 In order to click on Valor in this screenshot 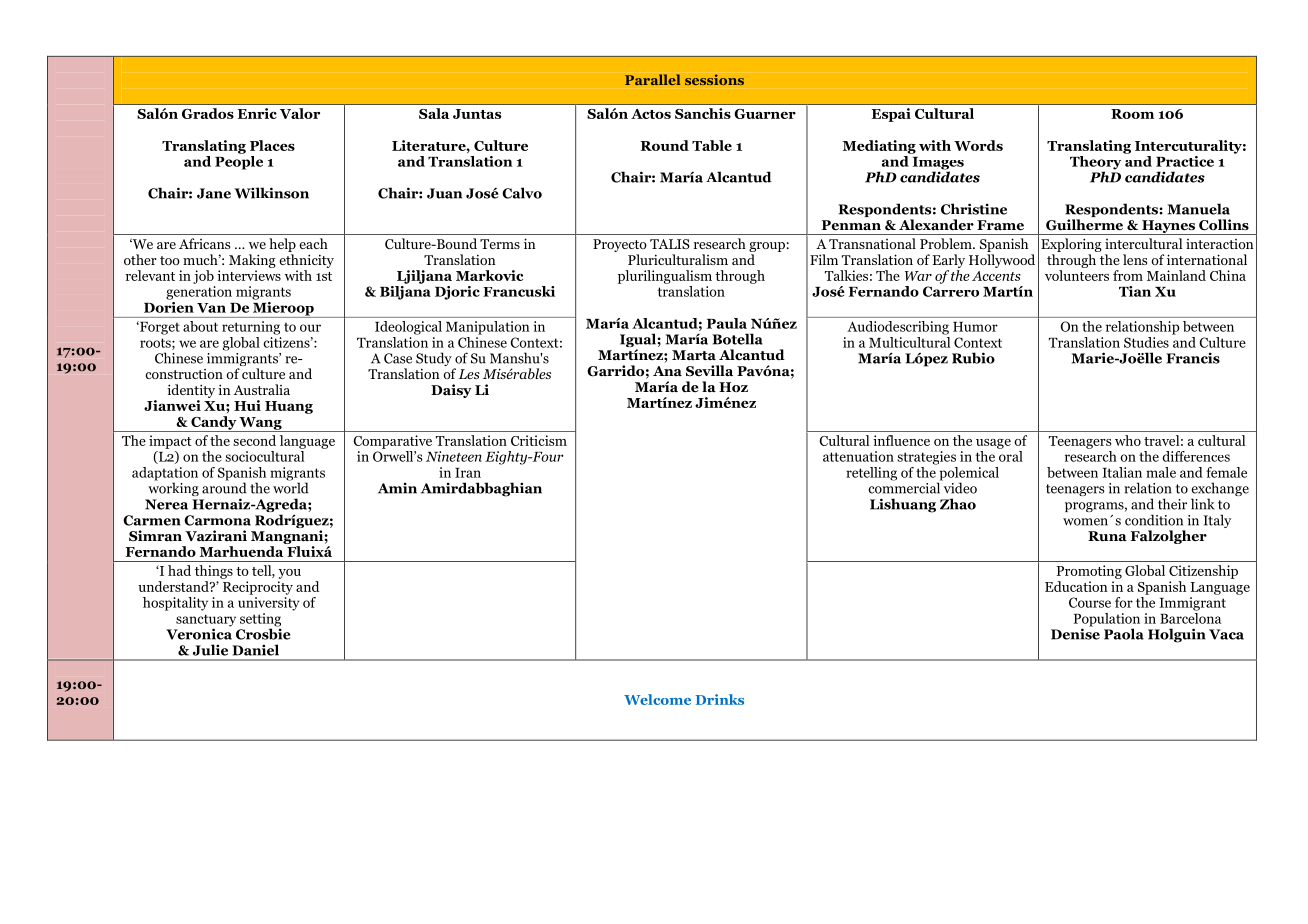, I will do `click(300, 113)`.
